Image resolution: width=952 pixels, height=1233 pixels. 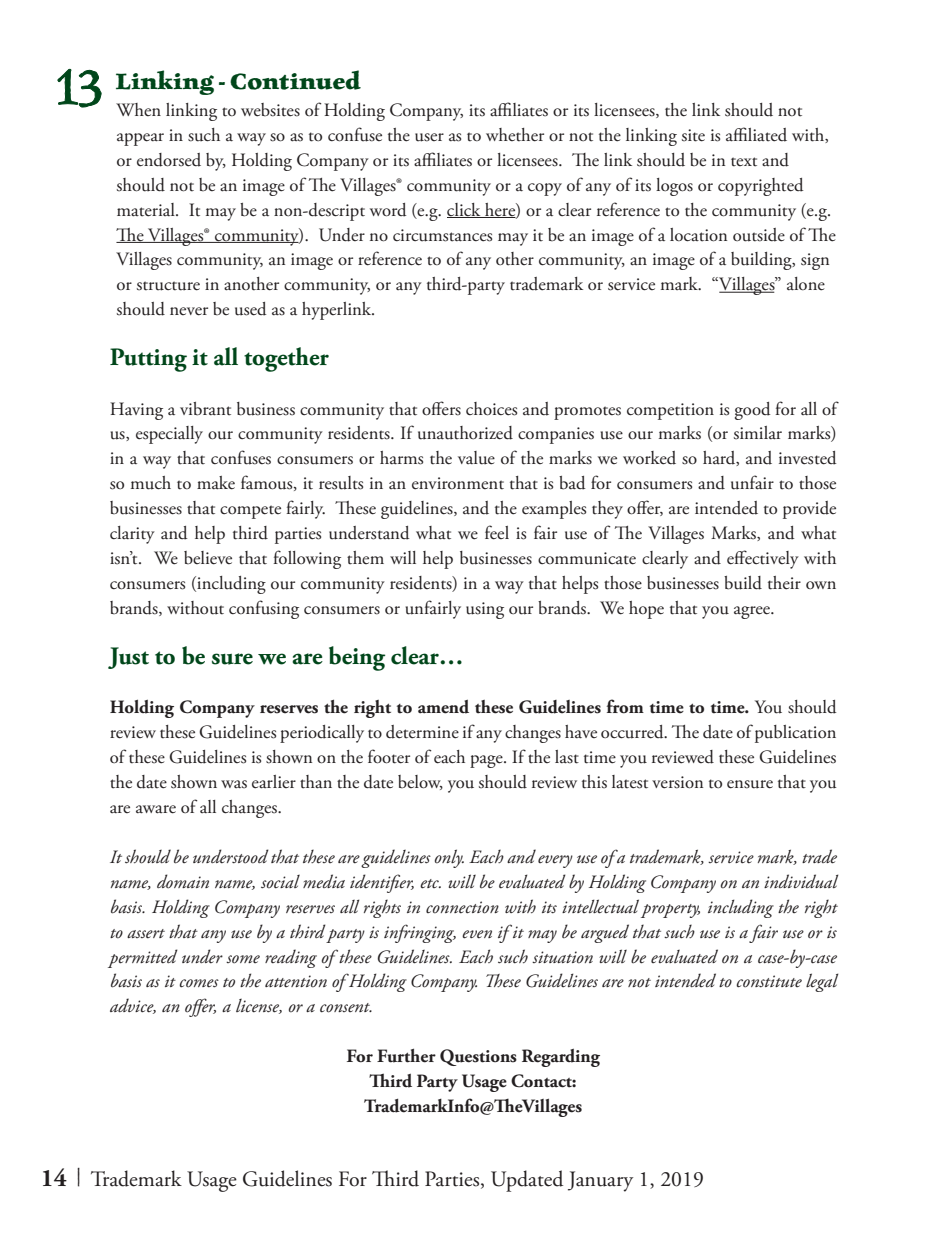 I want to click on similar, so click(x=758, y=433).
